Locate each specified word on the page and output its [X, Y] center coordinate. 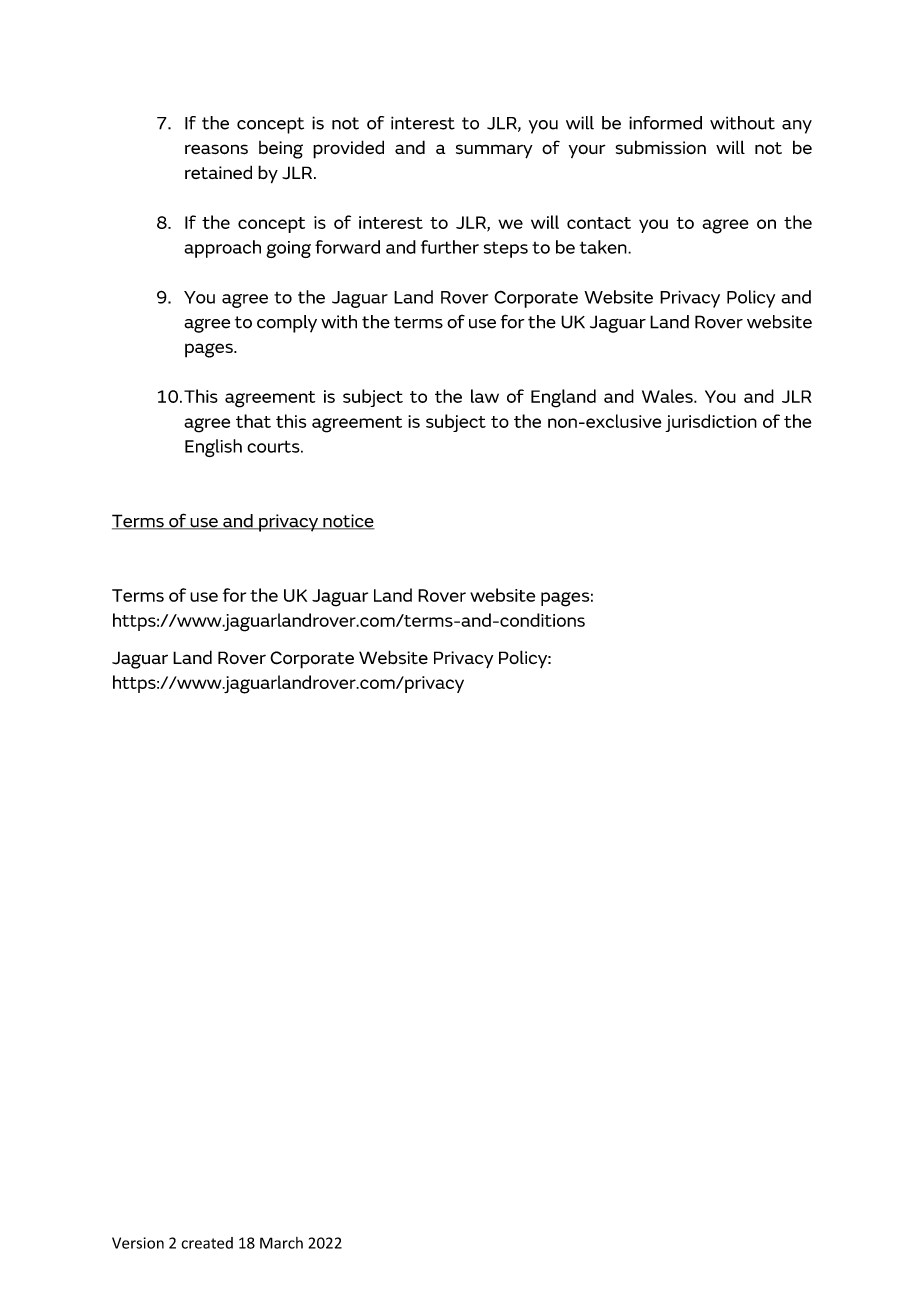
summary [494, 151]
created [207, 1243]
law [485, 396]
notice [348, 522]
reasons [216, 149]
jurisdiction [711, 423]
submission [661, 147]
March [281, 1243]
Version [138, 1243]
